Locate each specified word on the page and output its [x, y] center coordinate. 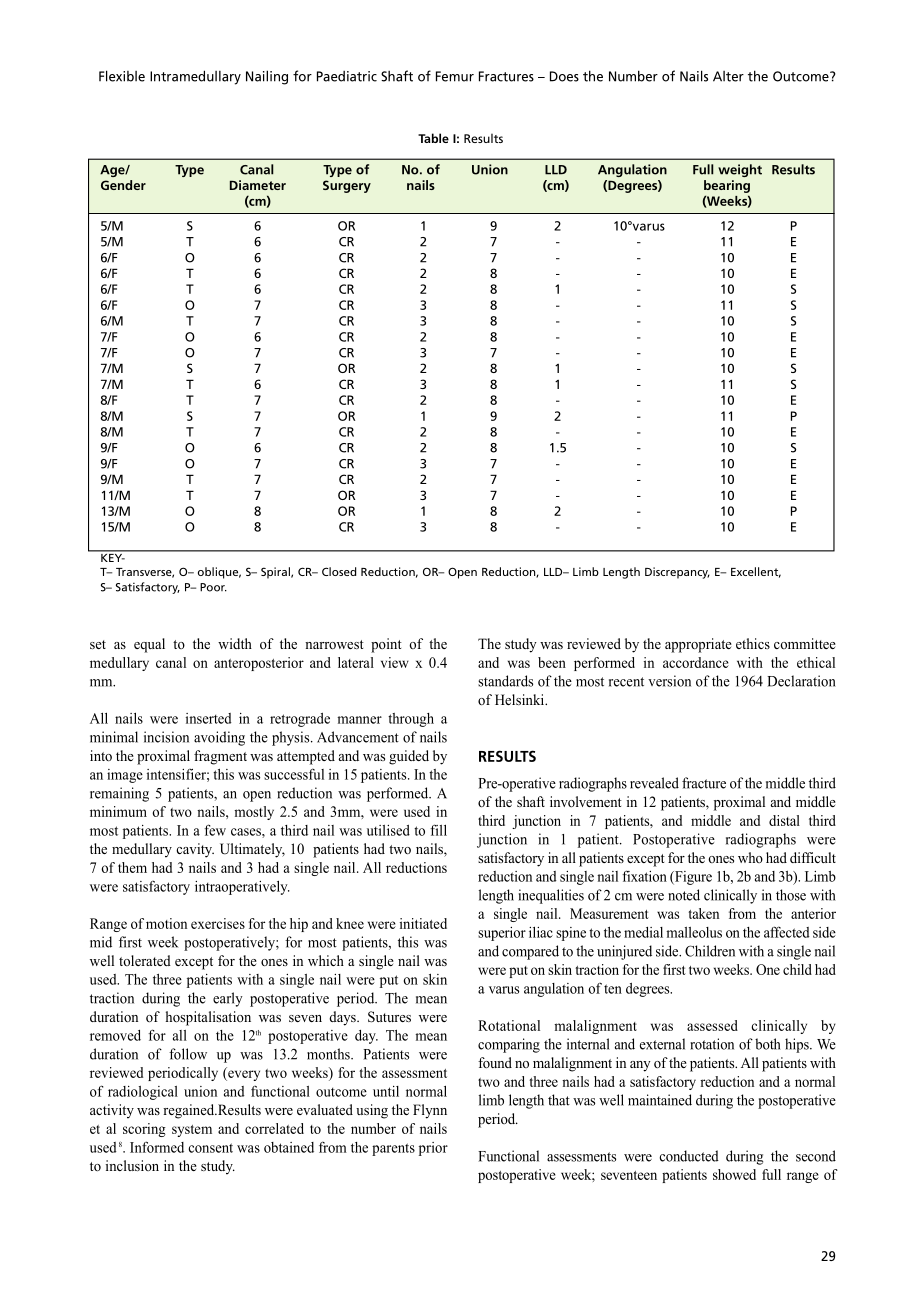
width [235, 643]
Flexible [122, 76]
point [386, 645]
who [750, 857]
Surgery [347, 186]
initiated [423, 923]
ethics [753, 643]
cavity [195, 850]
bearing [727, 186]
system [192, 1131]
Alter [728, 76]
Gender [123, 185]
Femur [455, 76]
